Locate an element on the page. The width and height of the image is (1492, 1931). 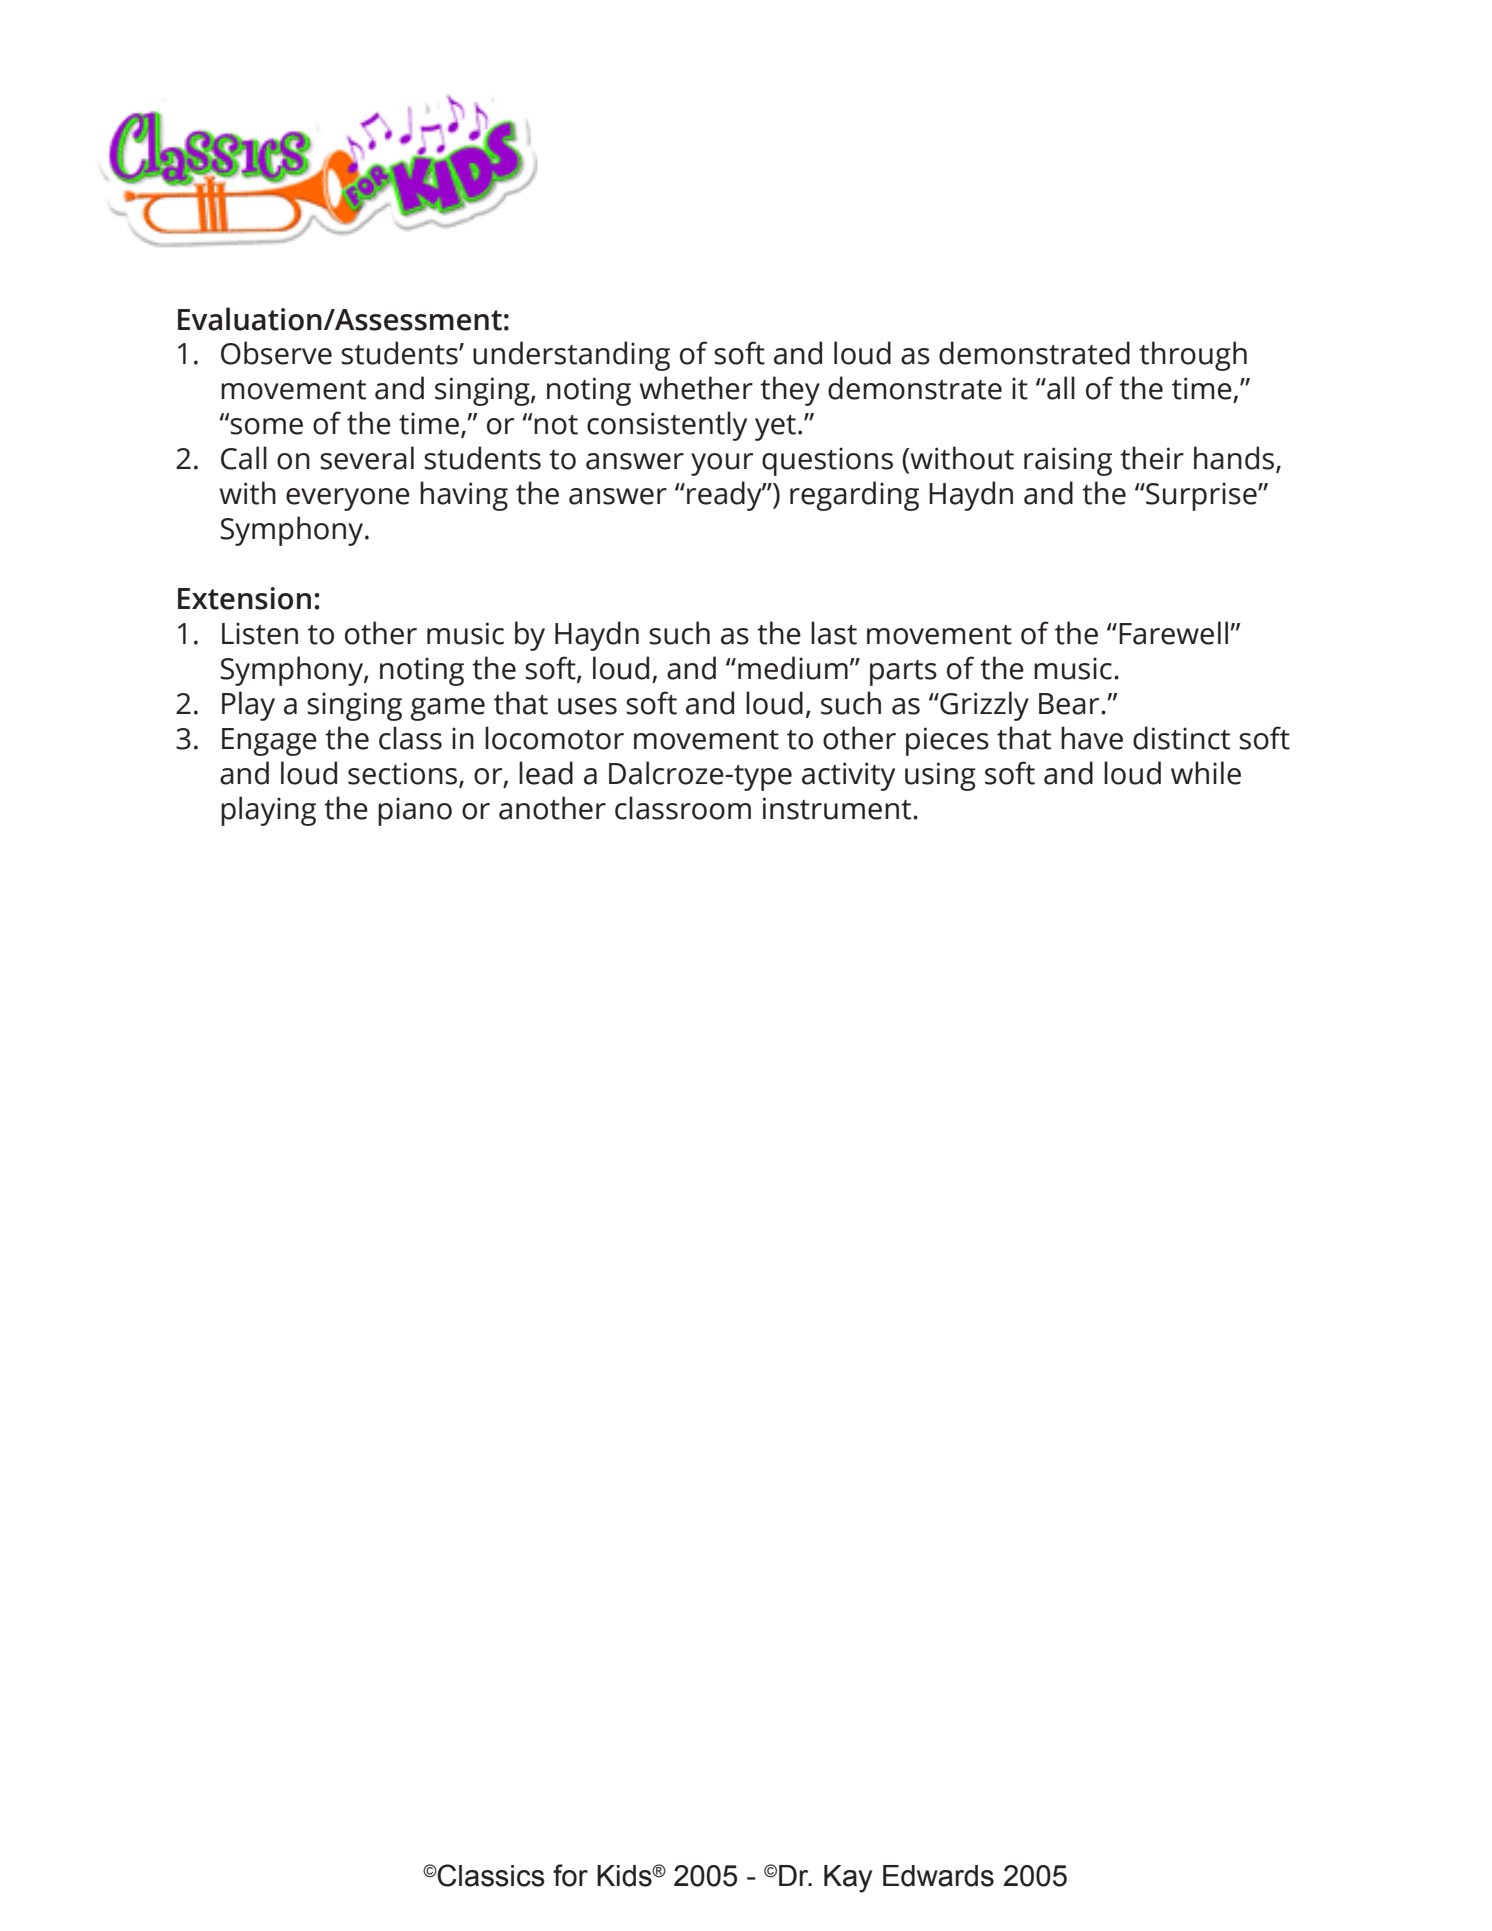
whether is located at coordinates (696, 388).
